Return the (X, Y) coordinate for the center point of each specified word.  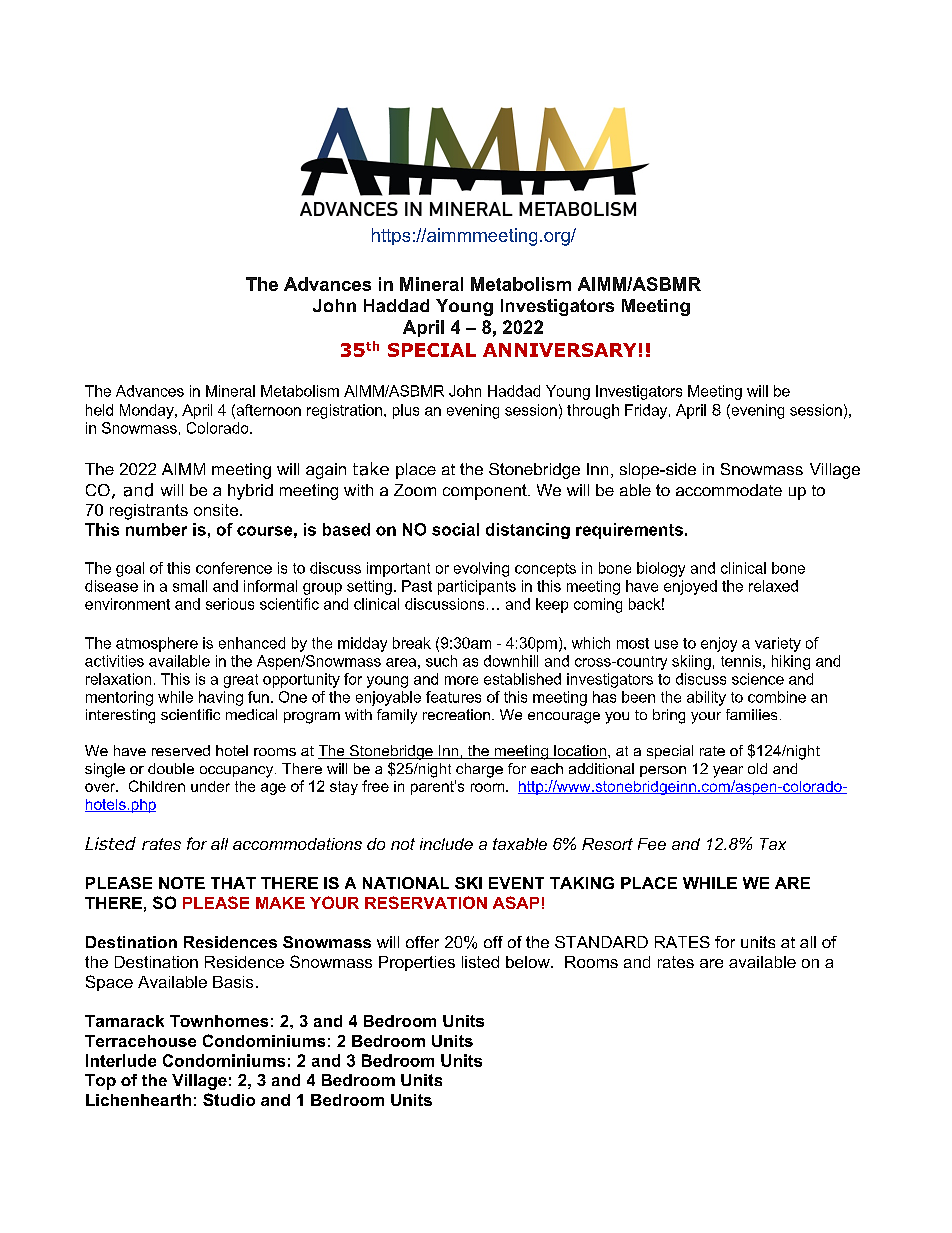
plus (406, 411)
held (99, 410)
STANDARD (601, 942)
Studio (229, 1099)
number (156, 529)
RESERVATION (426, 902)
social (455, 529)
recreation (456, 714)
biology (661, 569)
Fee (652, 844)
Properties (417, 963)
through (593, 411)
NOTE (182, 883)
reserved (181, 750)
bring (669, 716)
